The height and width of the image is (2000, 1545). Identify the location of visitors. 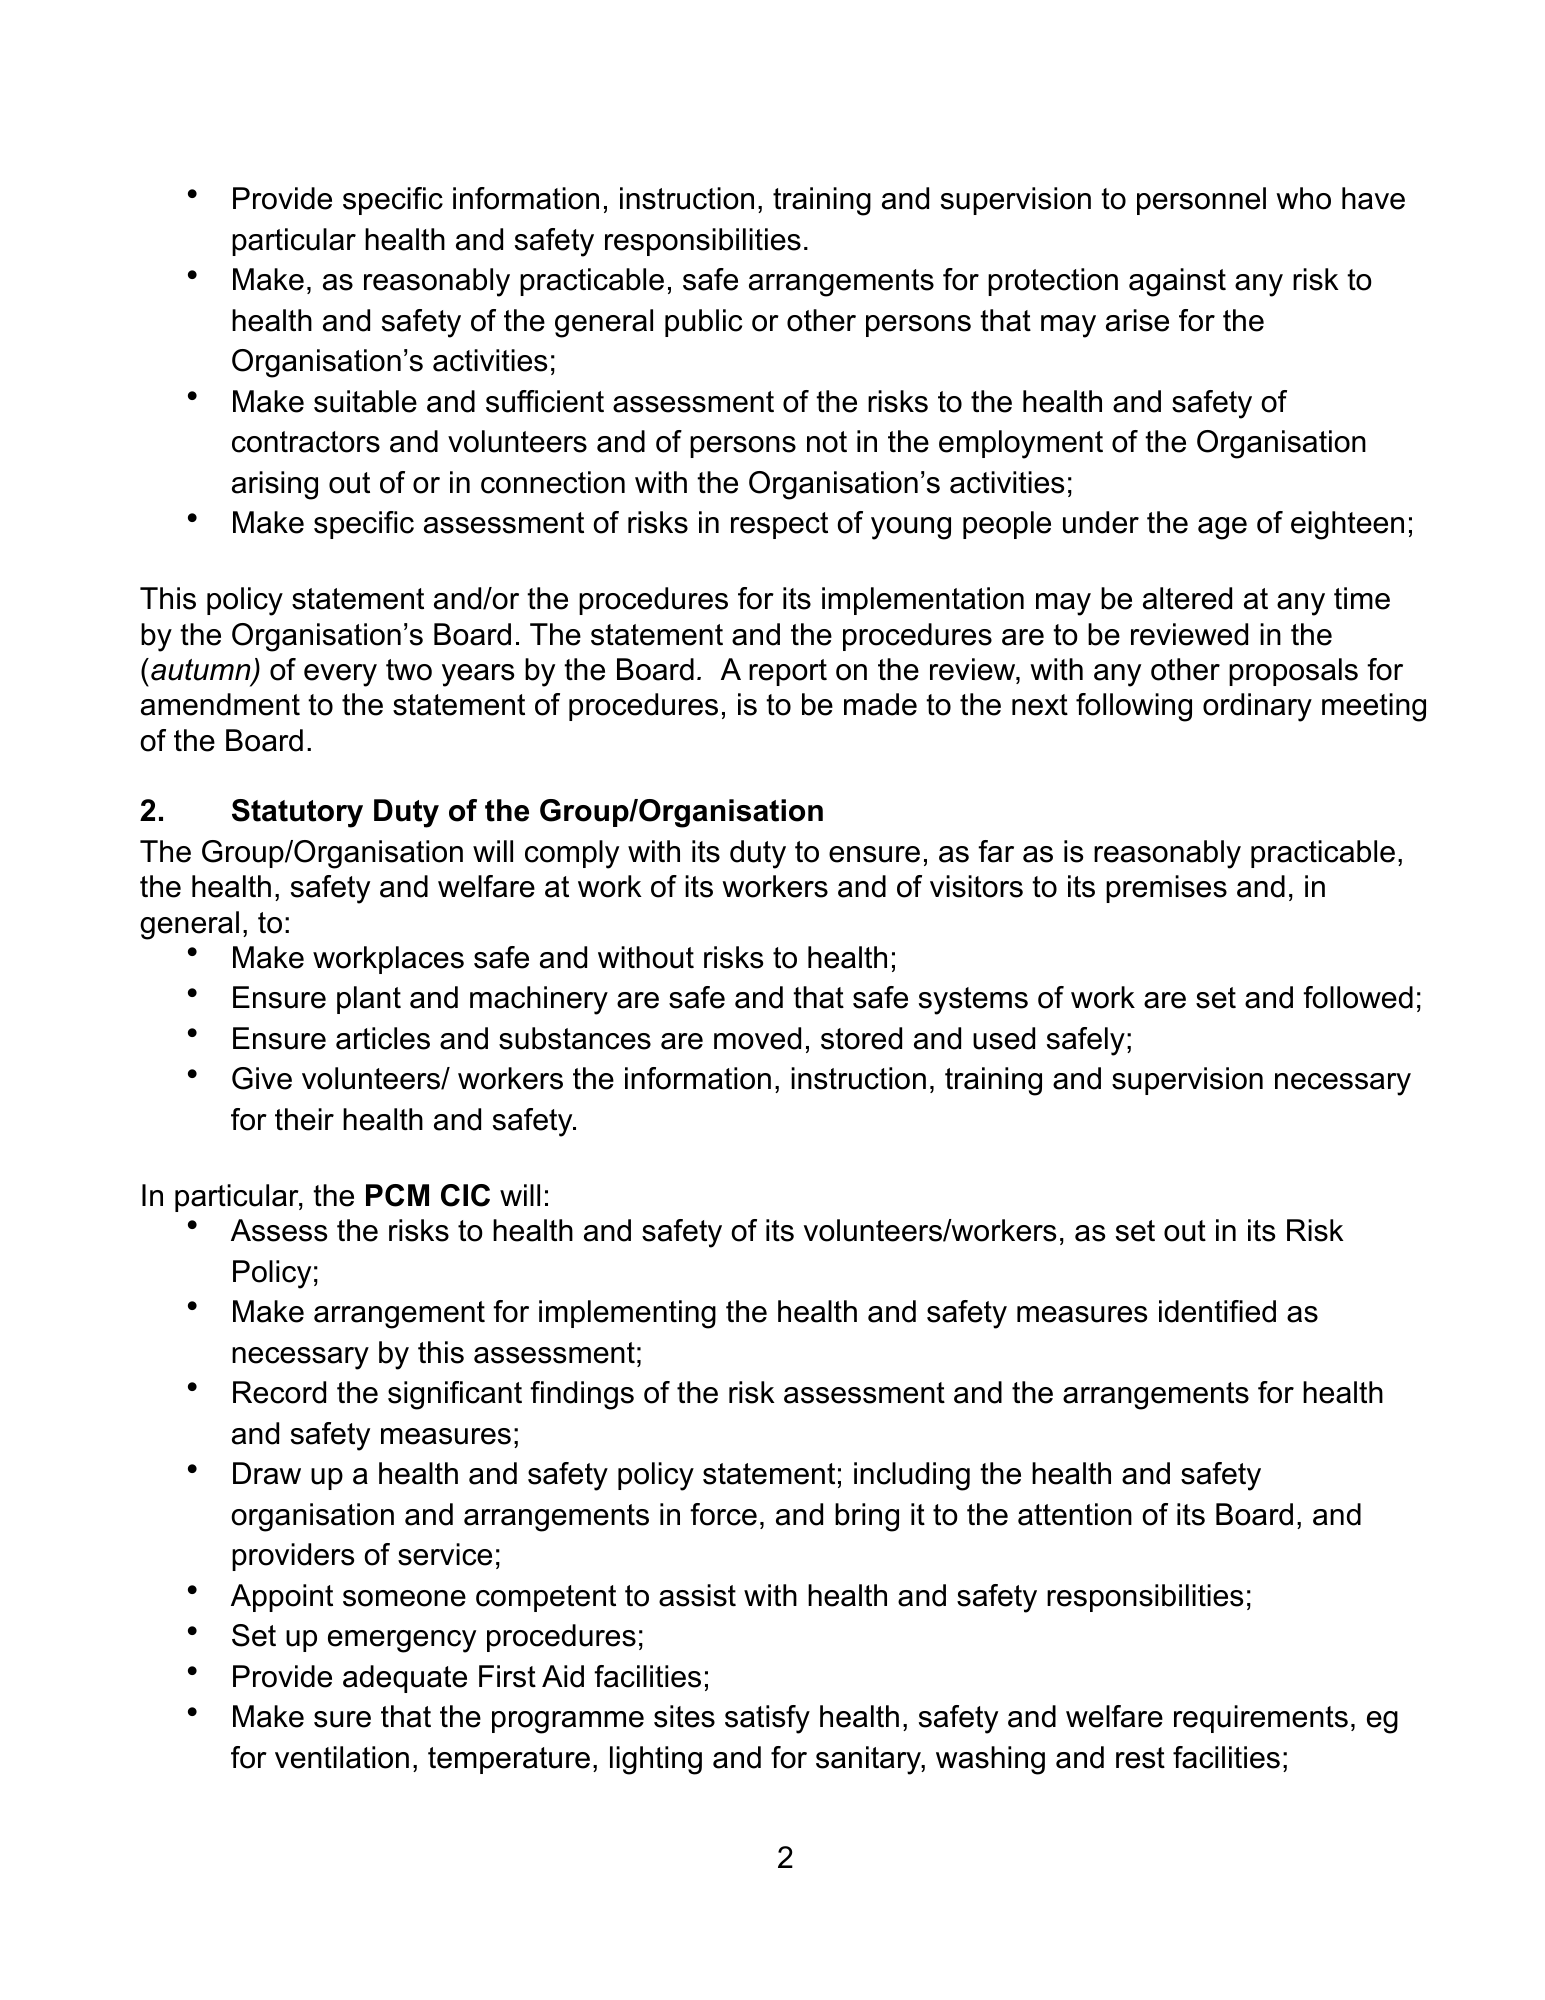
(976, 886).
